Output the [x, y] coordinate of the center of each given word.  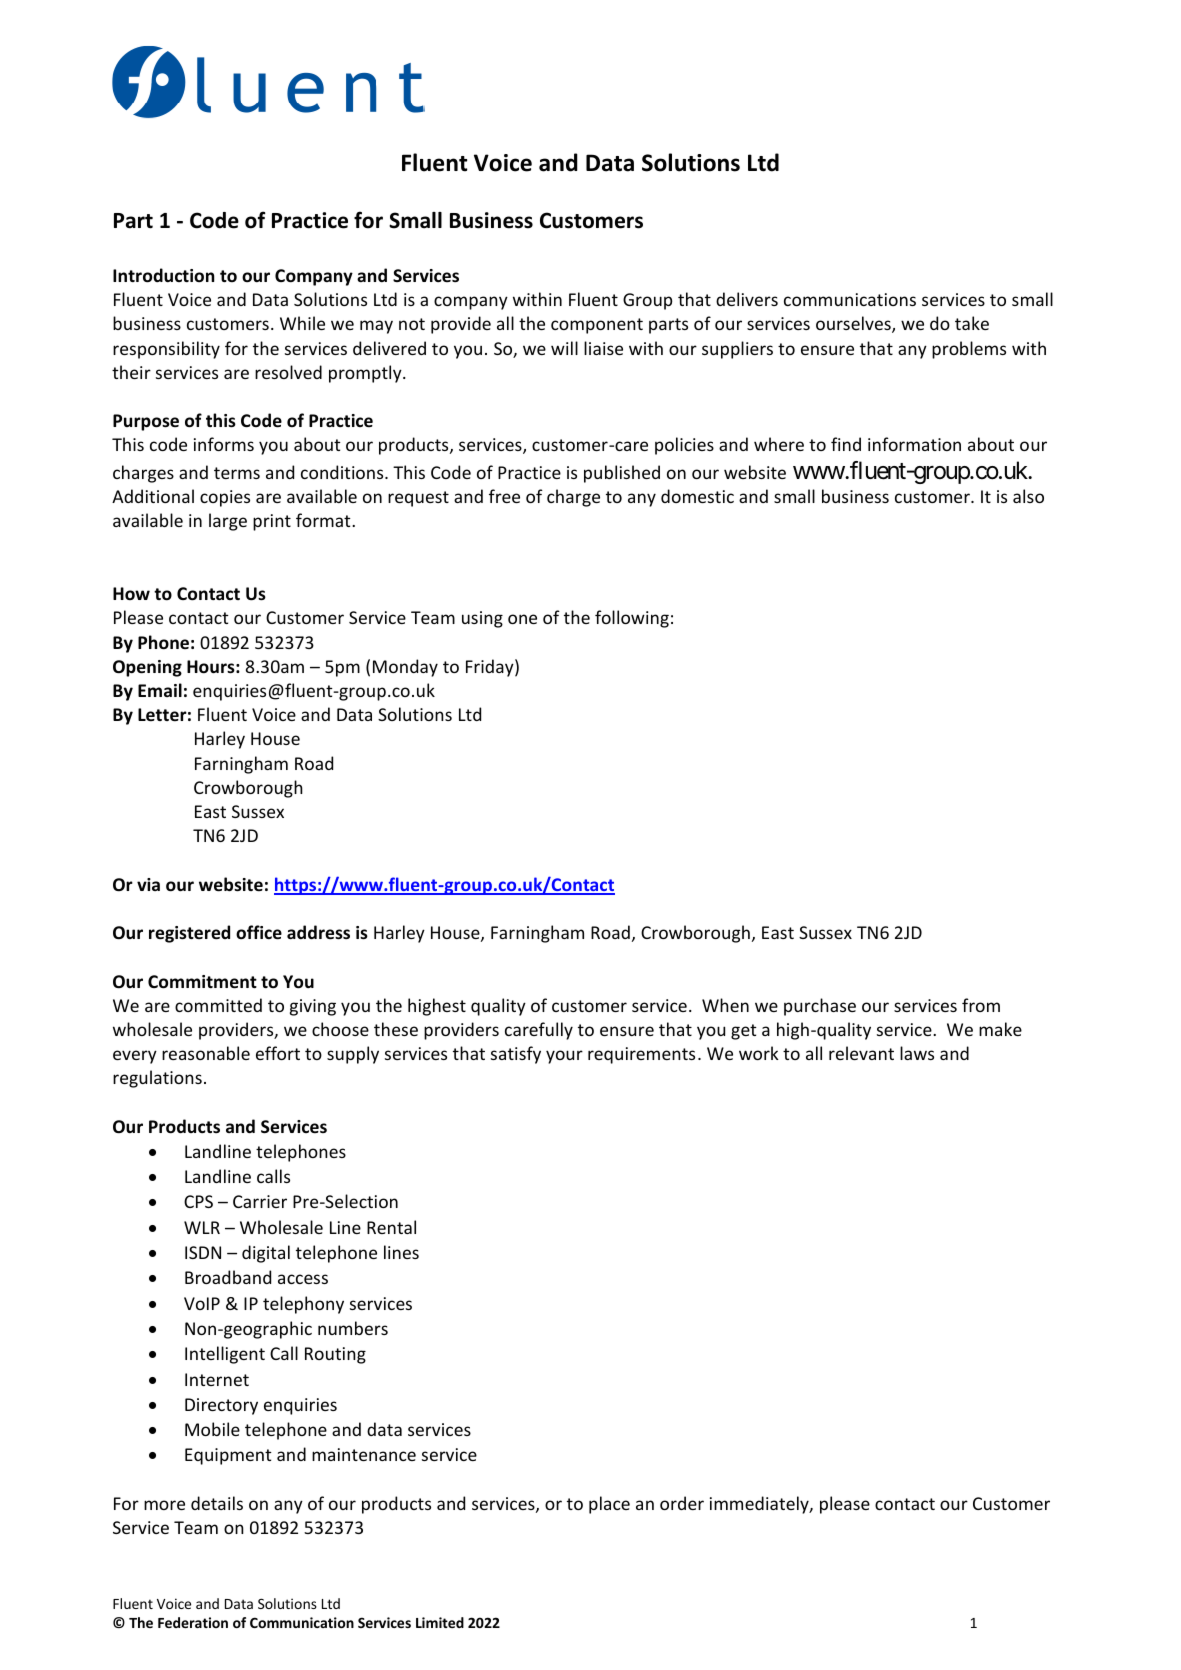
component [597, 326]
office [259, 932]
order [682, 1503]
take [972, 323]
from [981, 1005]
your [564, 1057]
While [302, 323]
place [609, 1505]
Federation [193, 1622]
